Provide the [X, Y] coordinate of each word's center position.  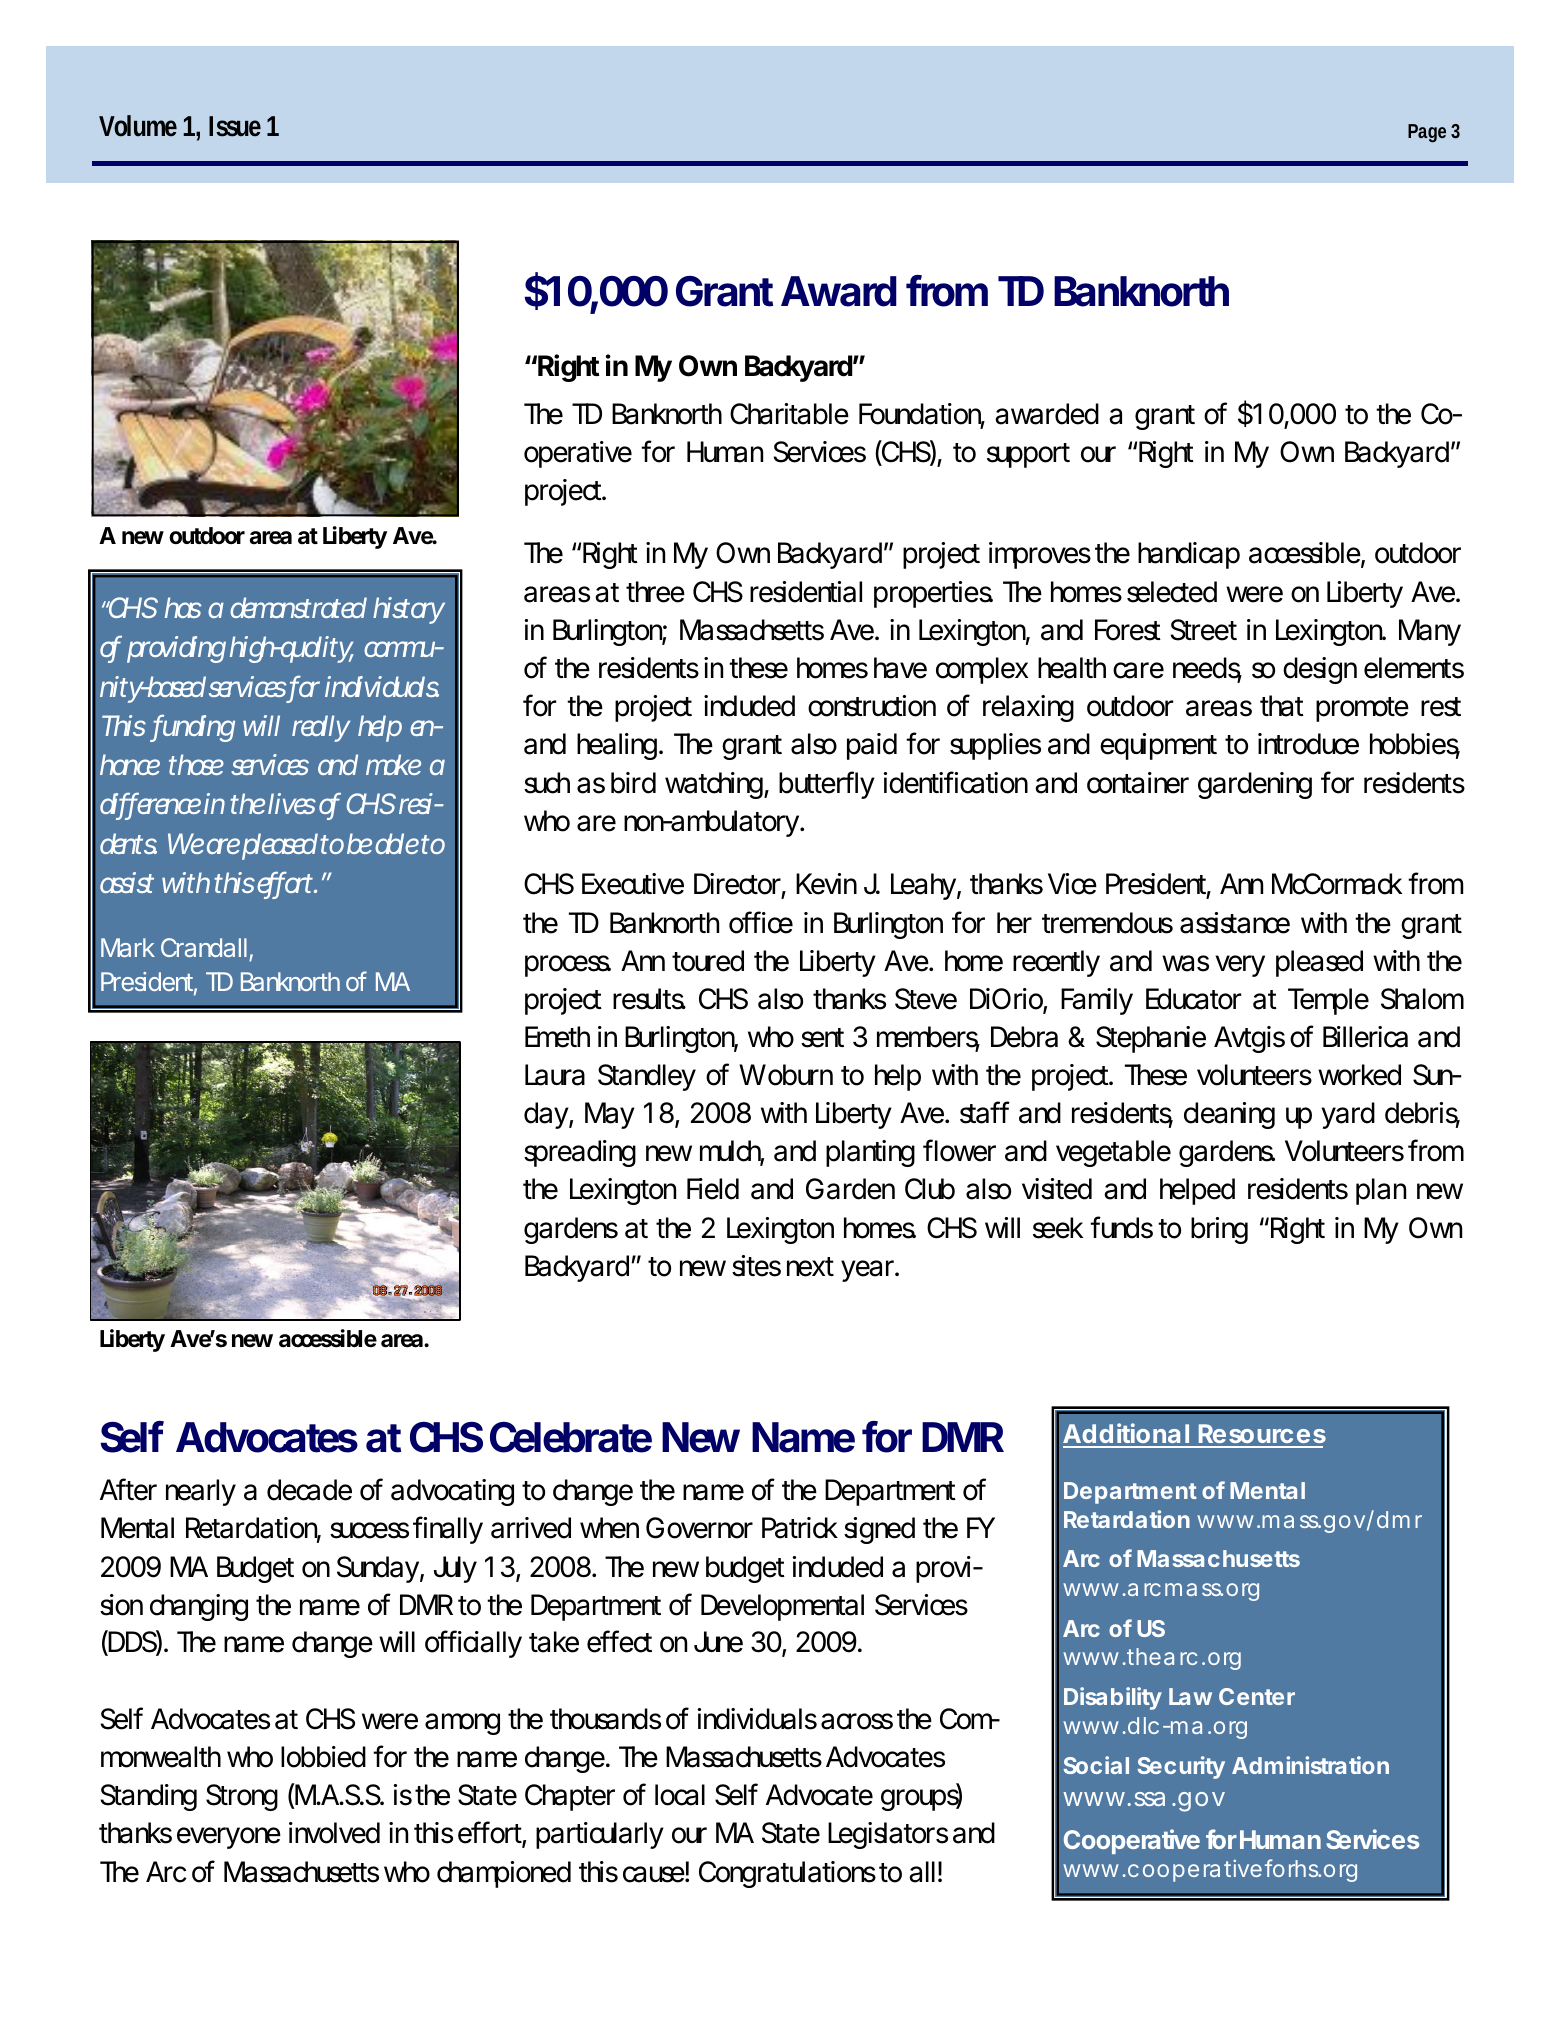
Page [1427, 133]
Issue [235, 126]
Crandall [204, 947]
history [409, 610]
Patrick [800, 1528]
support [1028, 455]
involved [334, 1833]
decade [309, 1490]
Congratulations [787, 1874]
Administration [1310, 1765]
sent [822, 1038]
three [655, 592]
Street [1204, 630]
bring [1219, 1230]
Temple [1328, 1001]
